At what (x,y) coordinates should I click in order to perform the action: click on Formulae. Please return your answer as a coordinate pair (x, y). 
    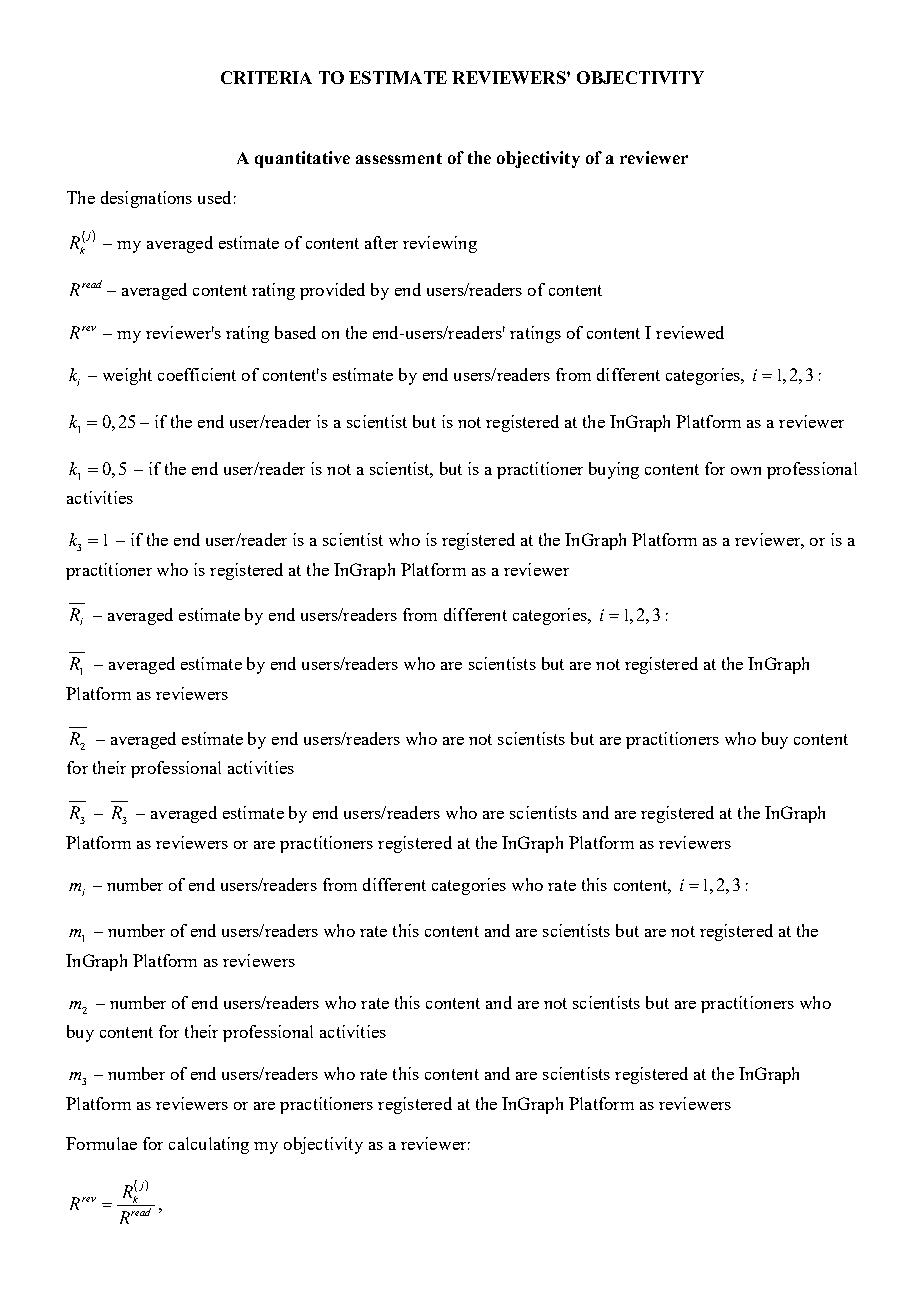
    Looking at the image, I should click on (101, 1143).
